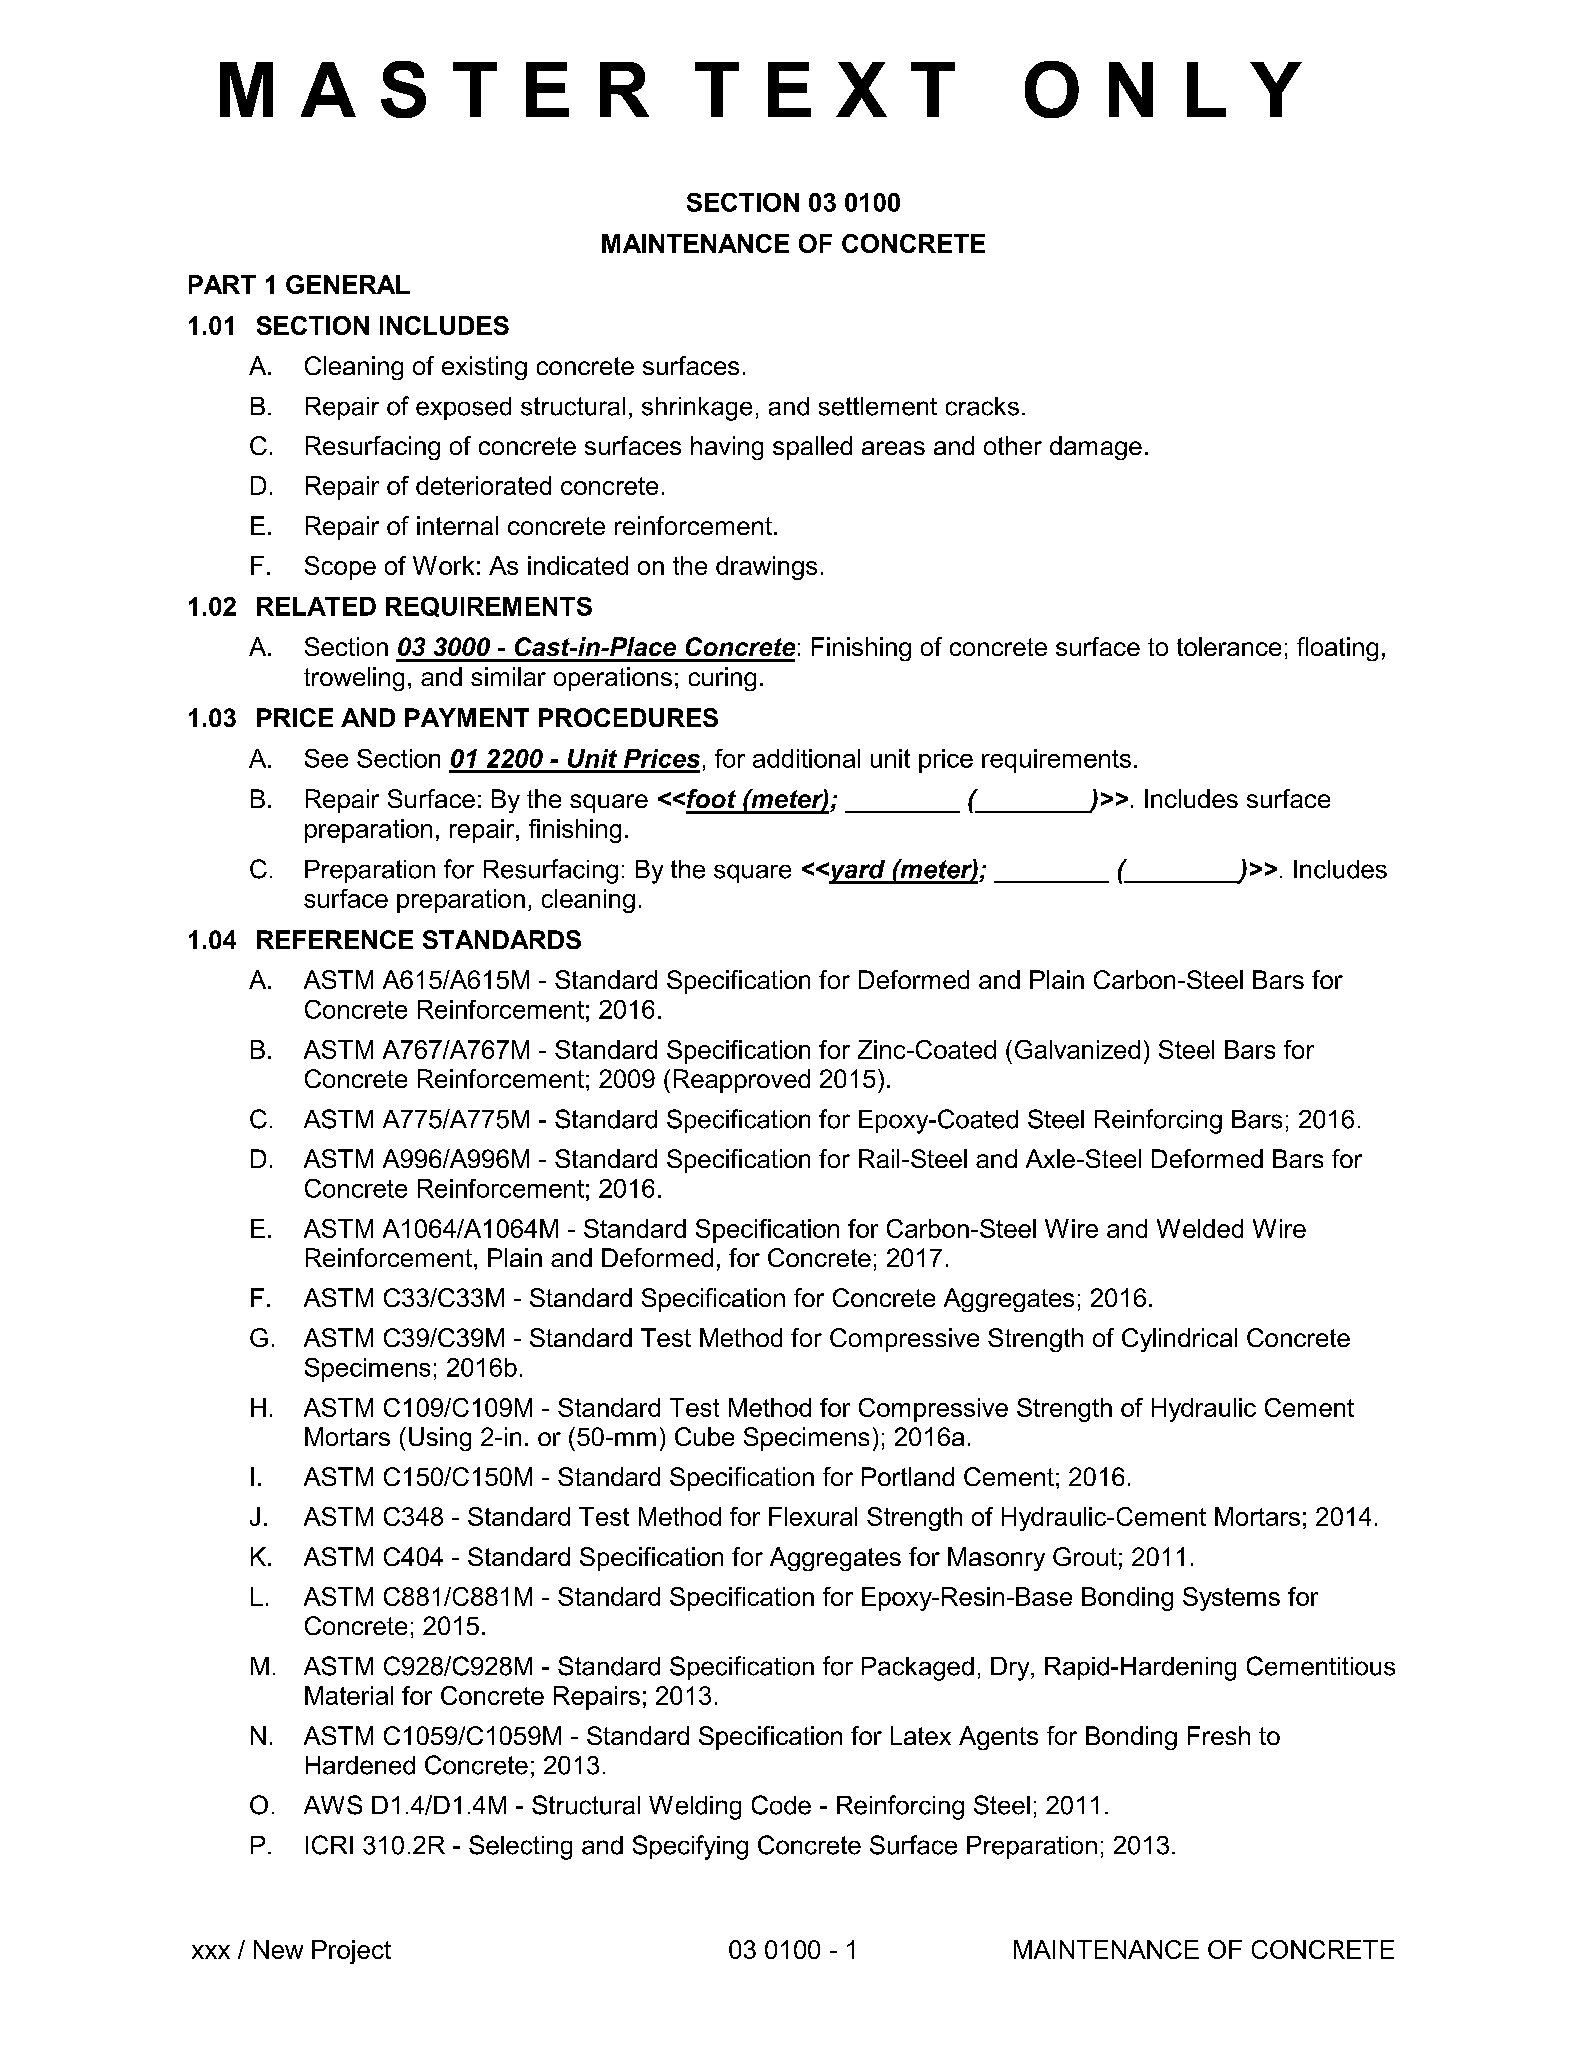 The height and width of the screenshot is (2054, 1587). I want to click on damage, so click(1096, 448).
